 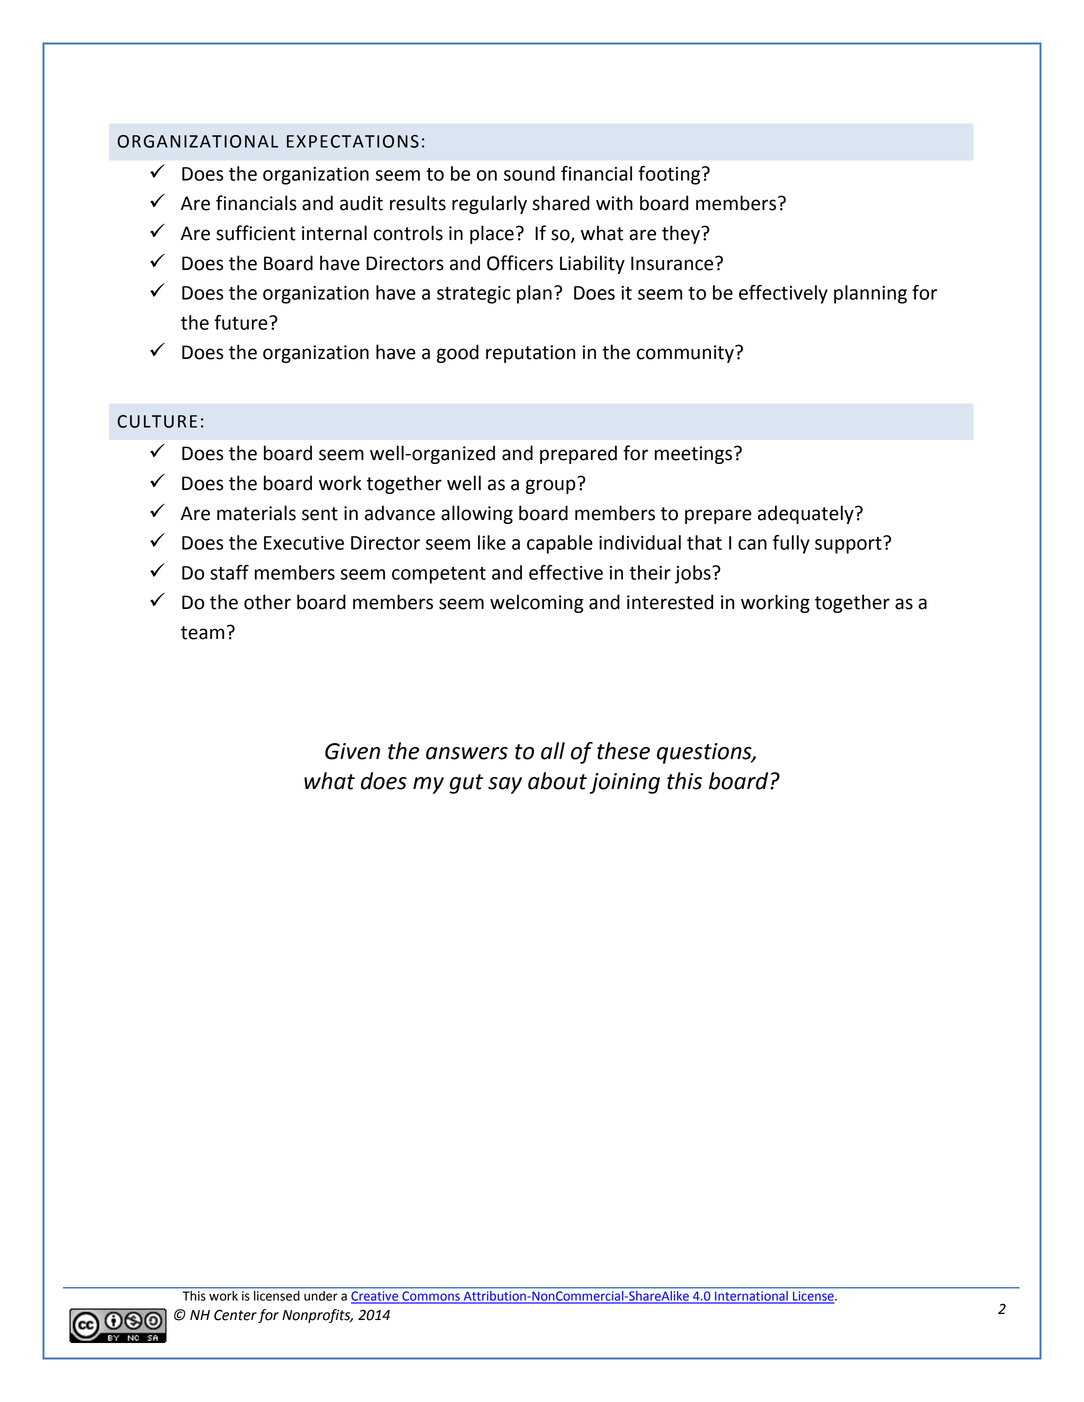 I want to click on footing, so click(x=670, y=175).
